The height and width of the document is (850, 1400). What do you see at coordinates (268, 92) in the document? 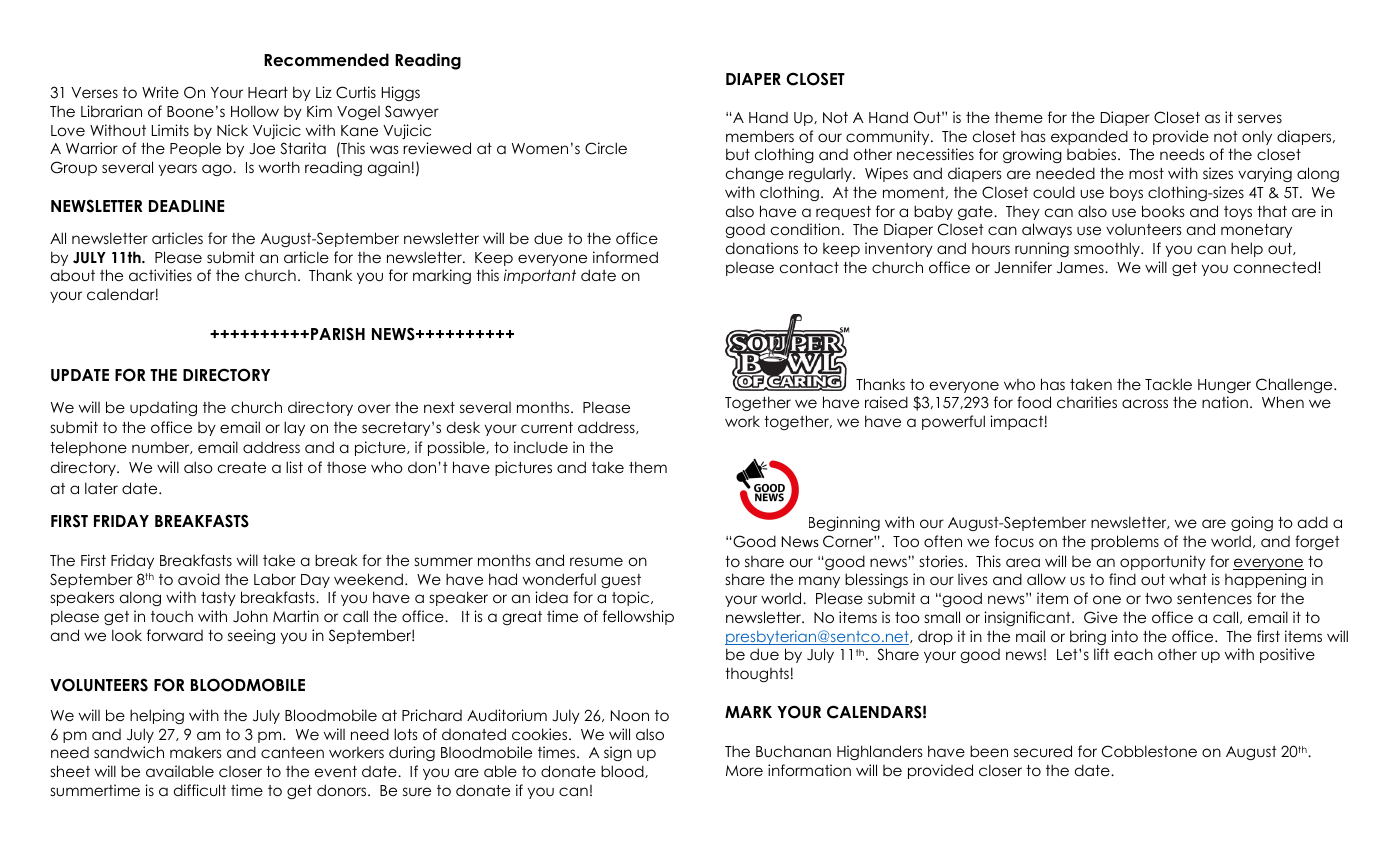
I see `Heart` at bounding box center [268, 92].
